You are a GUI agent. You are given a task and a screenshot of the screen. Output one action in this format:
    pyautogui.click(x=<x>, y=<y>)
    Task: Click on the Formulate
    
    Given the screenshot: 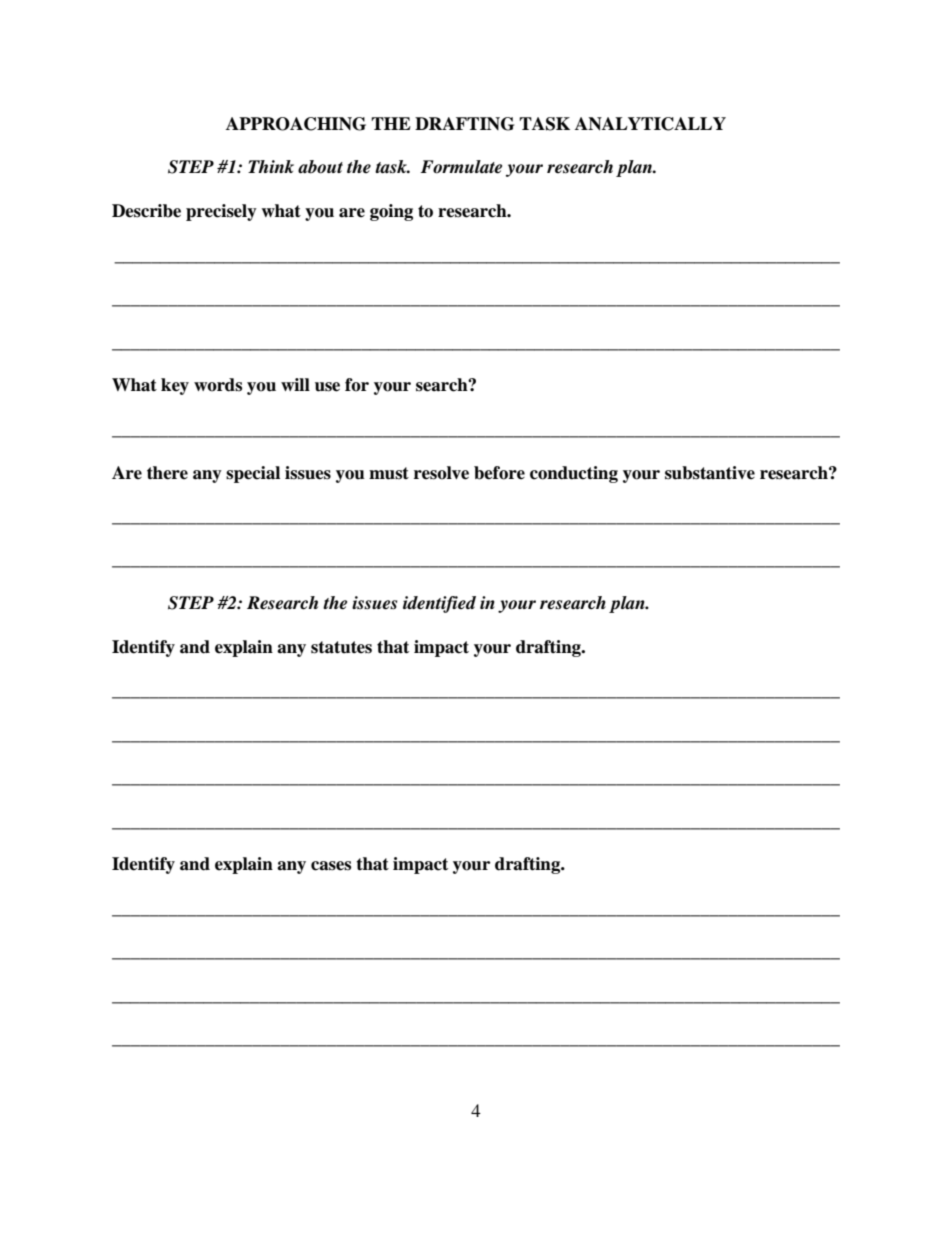 What is the action you would take?
    pyautogui.click(x=461, y=167)
